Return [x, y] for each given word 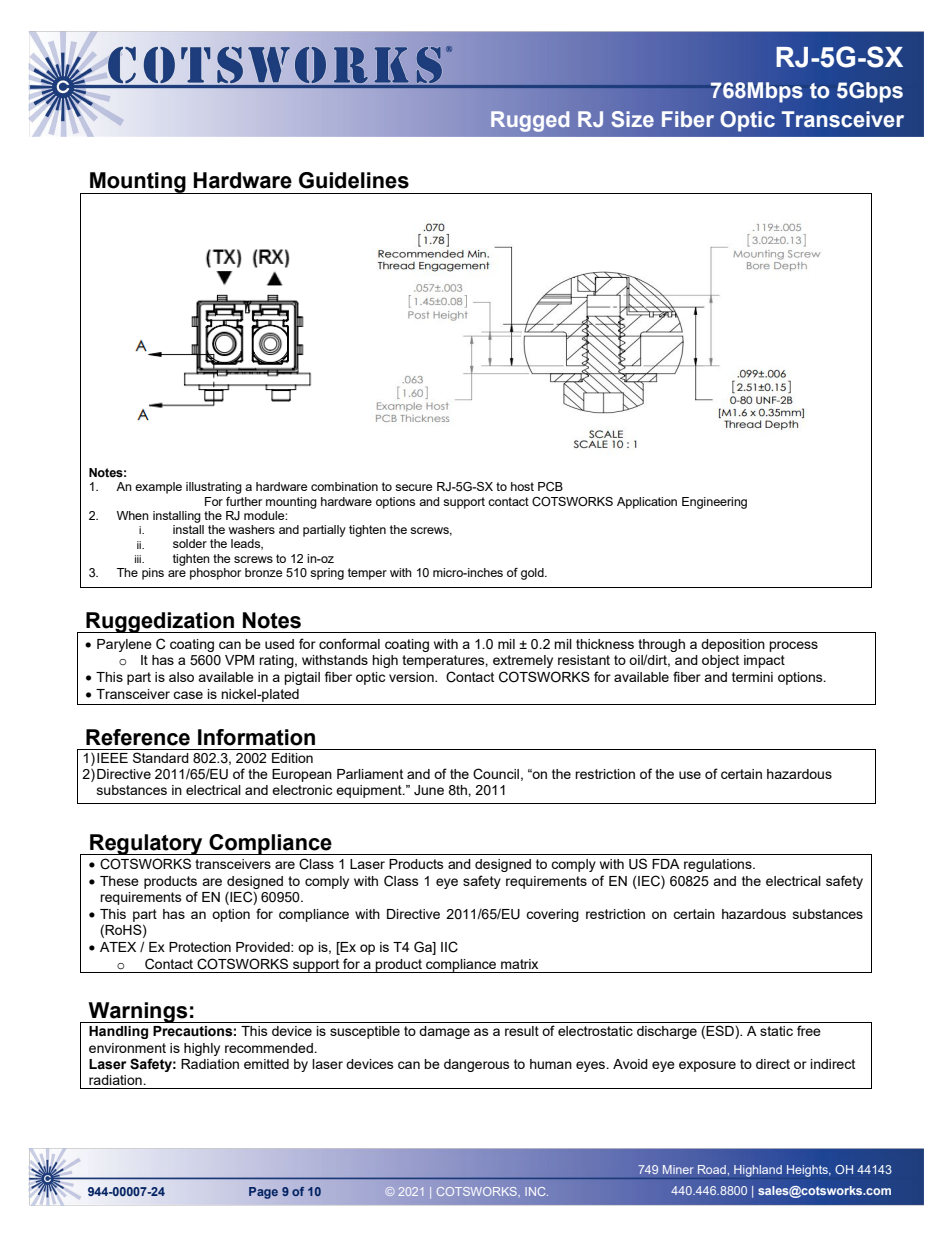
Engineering [714, 503]
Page [263, 1193]
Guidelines [354, 180]
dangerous [477, 1065]
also [181, 677]
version [412, 677]
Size [632, 119]
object [720, 661]
